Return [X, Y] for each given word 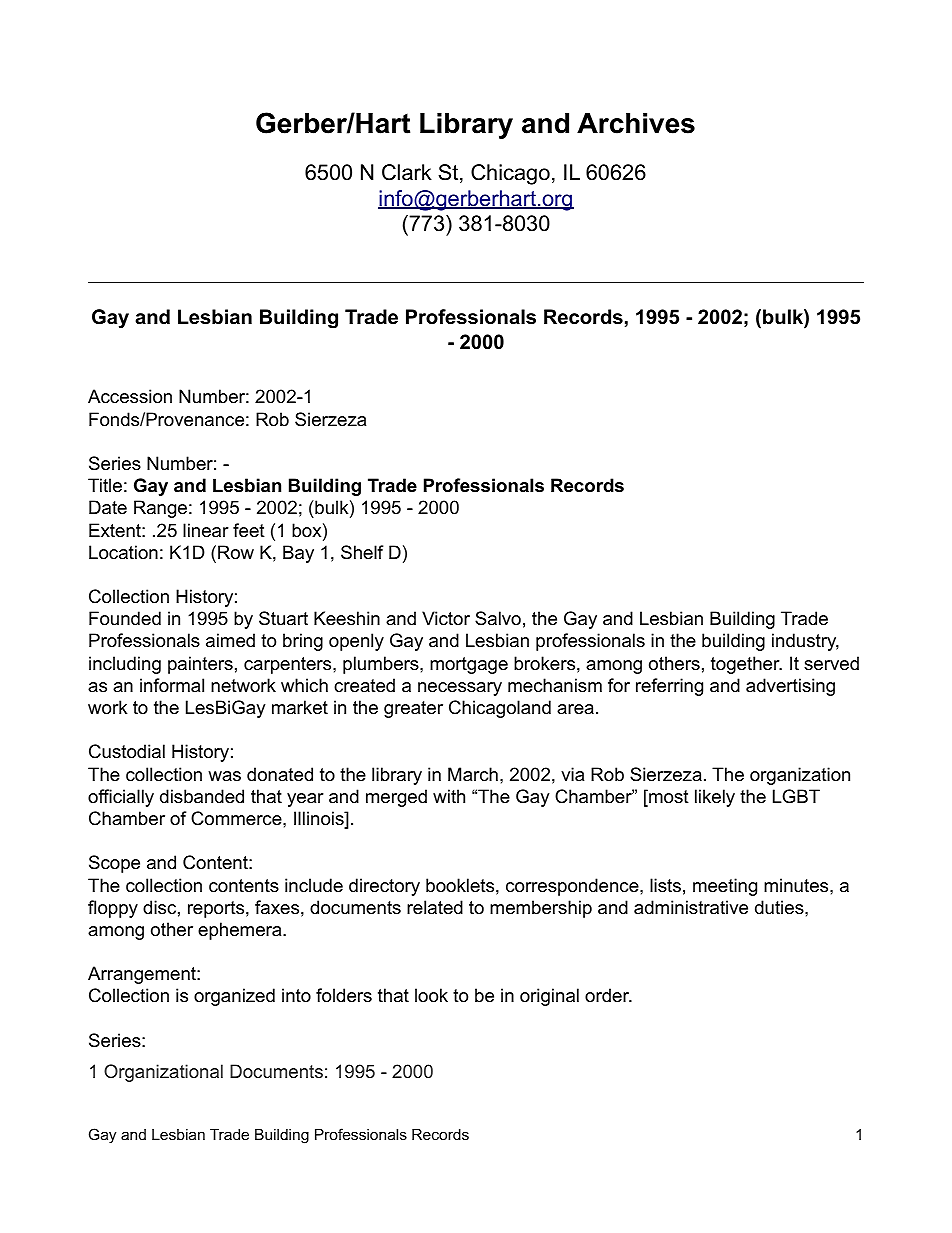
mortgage [469, 665]
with [449, 796]
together [746, 665]
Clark [407, 172]
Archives [636, 123]
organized [234, 997]
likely [715, 798]
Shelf [362, 552]
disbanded [202, 796]
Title [105, 485]
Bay [298, 554]
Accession [130, 396]
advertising [790, 687]
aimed [230, 640]
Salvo [498, 618]
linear [206, 530]
